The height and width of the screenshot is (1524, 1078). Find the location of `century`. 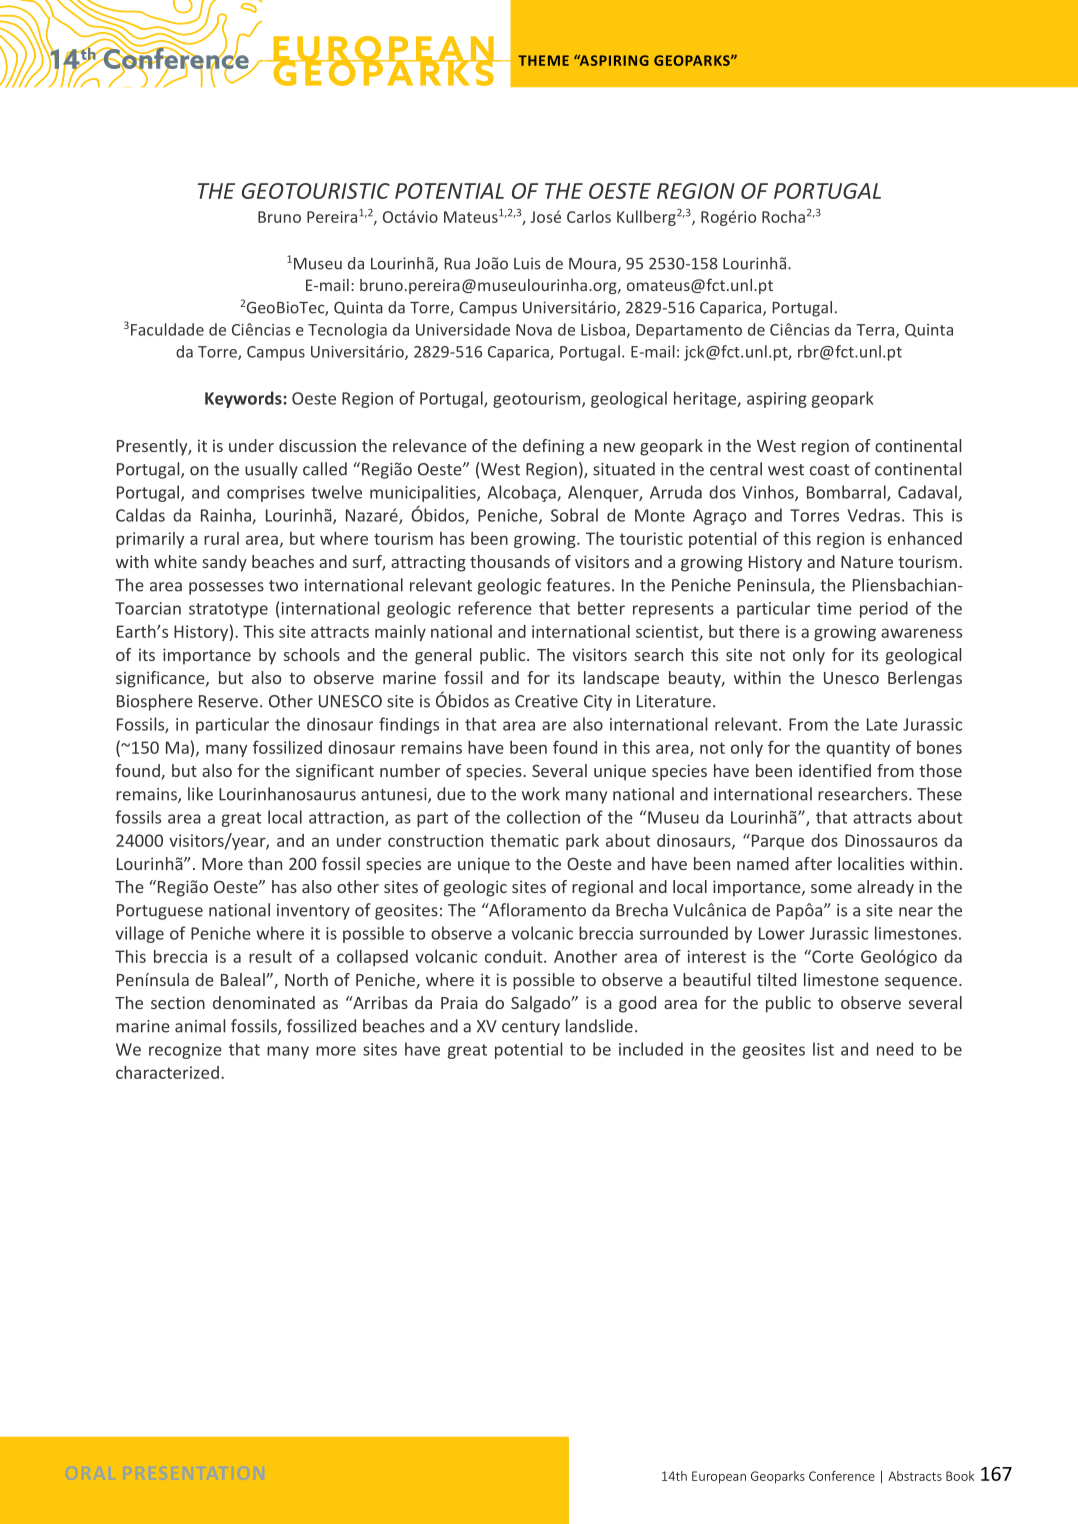

century is located at coordinates (531, 1028).
